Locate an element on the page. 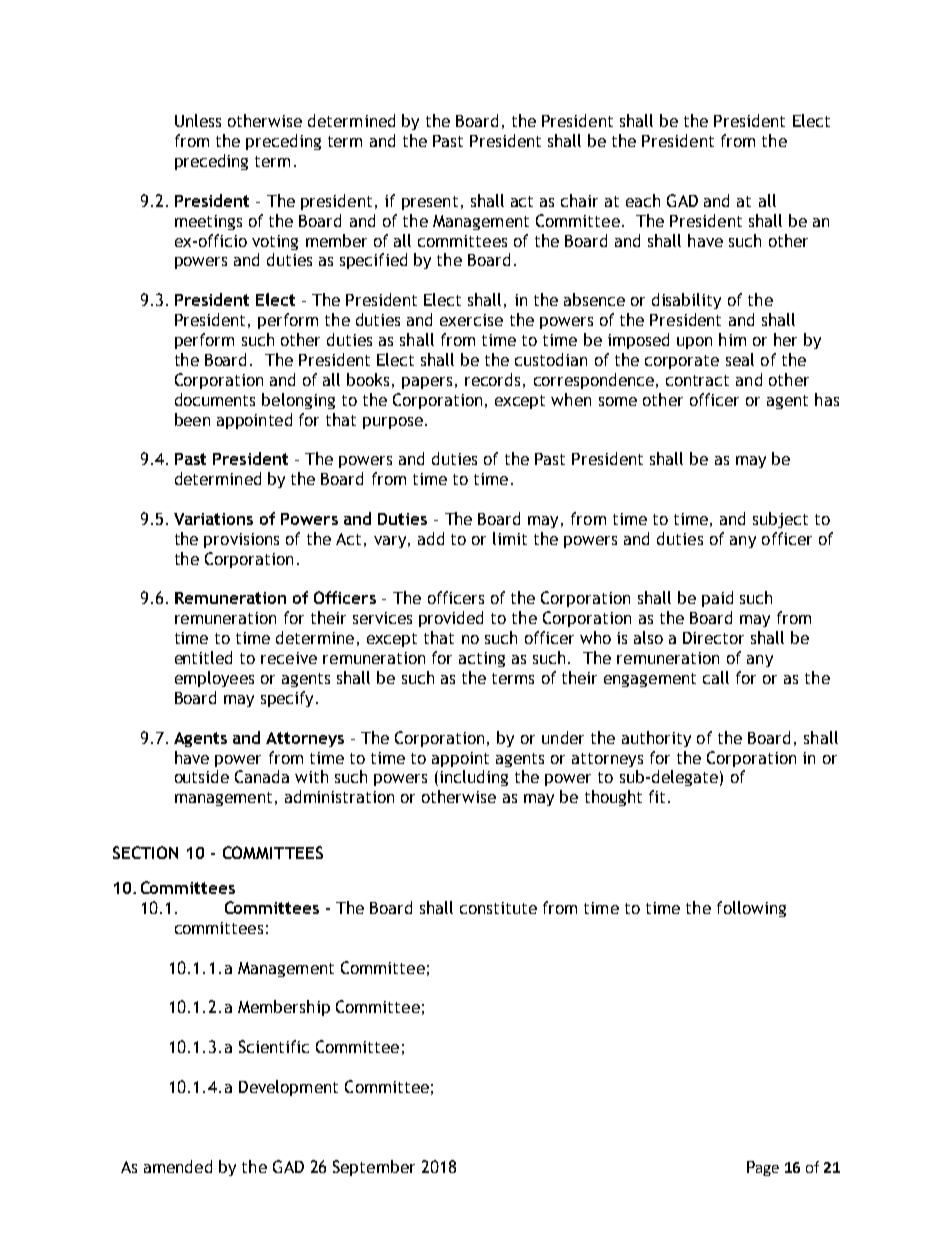  records is located at coordinates (492, 379).
